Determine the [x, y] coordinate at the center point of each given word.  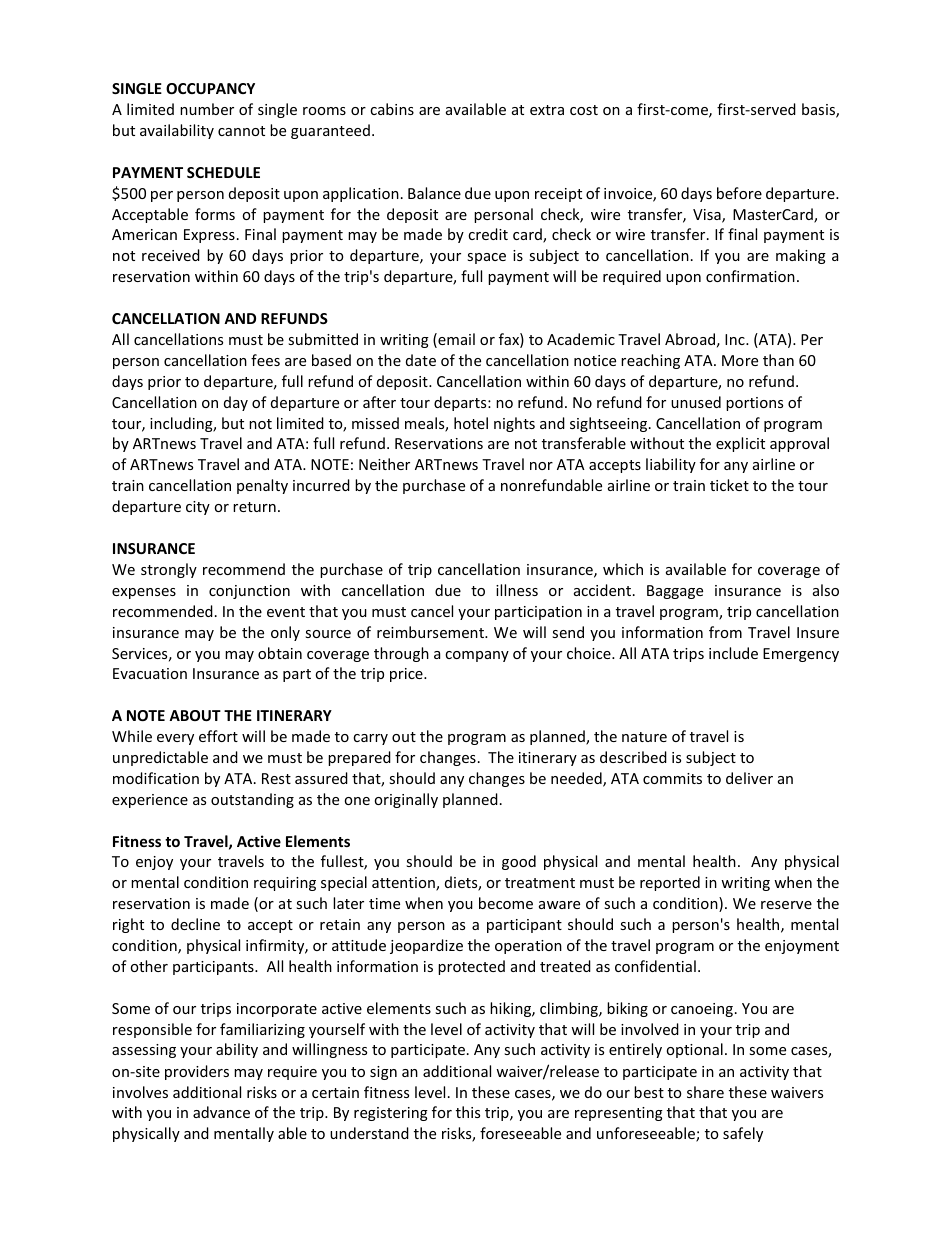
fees [265, 360]
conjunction [249, 592]
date [421, 360]
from [725, 632]
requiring [285, 884]
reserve [786, 905]
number [207, 109]
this [468, 1112]
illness [517, 590]
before [739, 193]
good [519, 862]
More [740, 360]
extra [547, 110]
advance [221, 1112]
